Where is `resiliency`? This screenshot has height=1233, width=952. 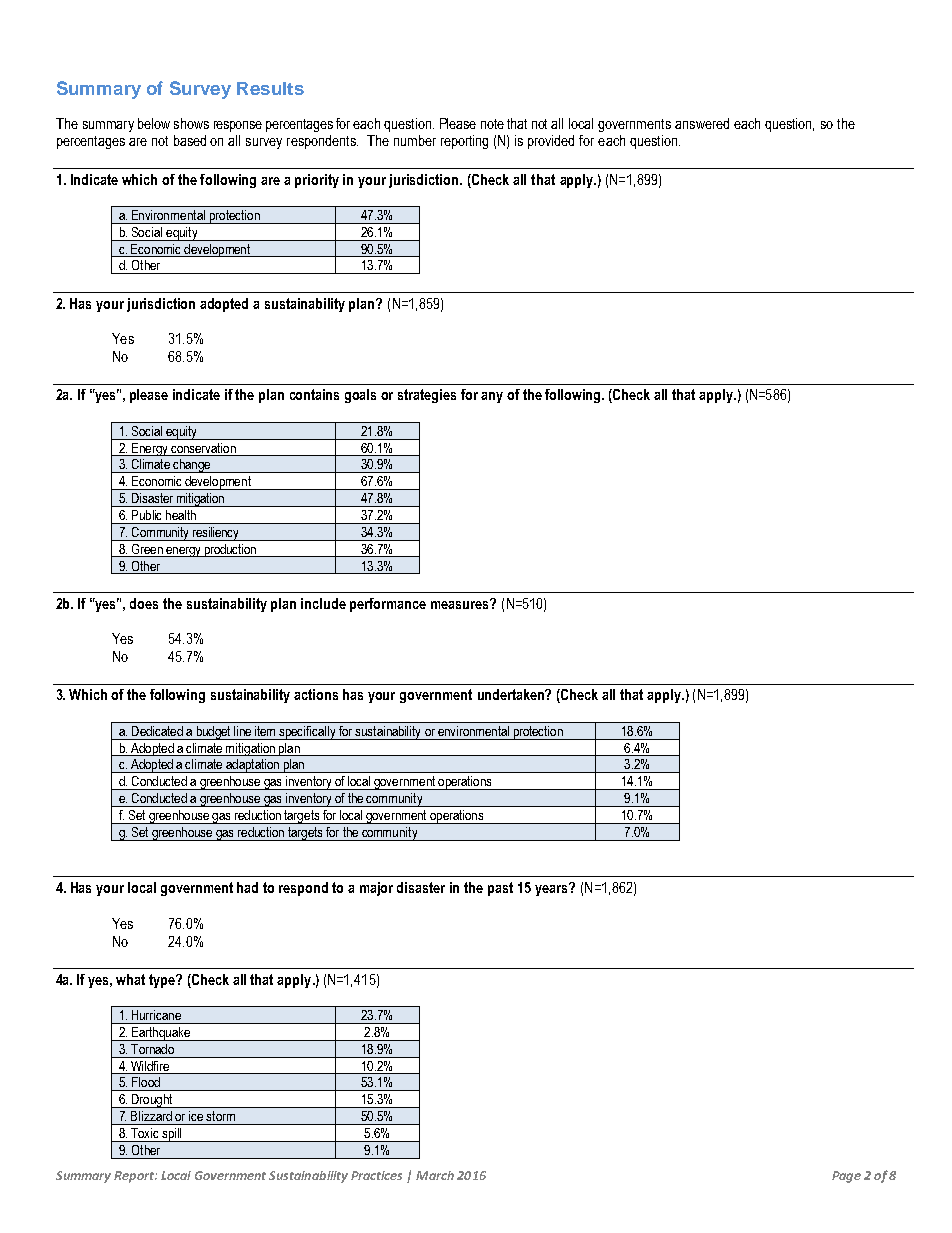 resiliency is located at coordinates (215, 534).
